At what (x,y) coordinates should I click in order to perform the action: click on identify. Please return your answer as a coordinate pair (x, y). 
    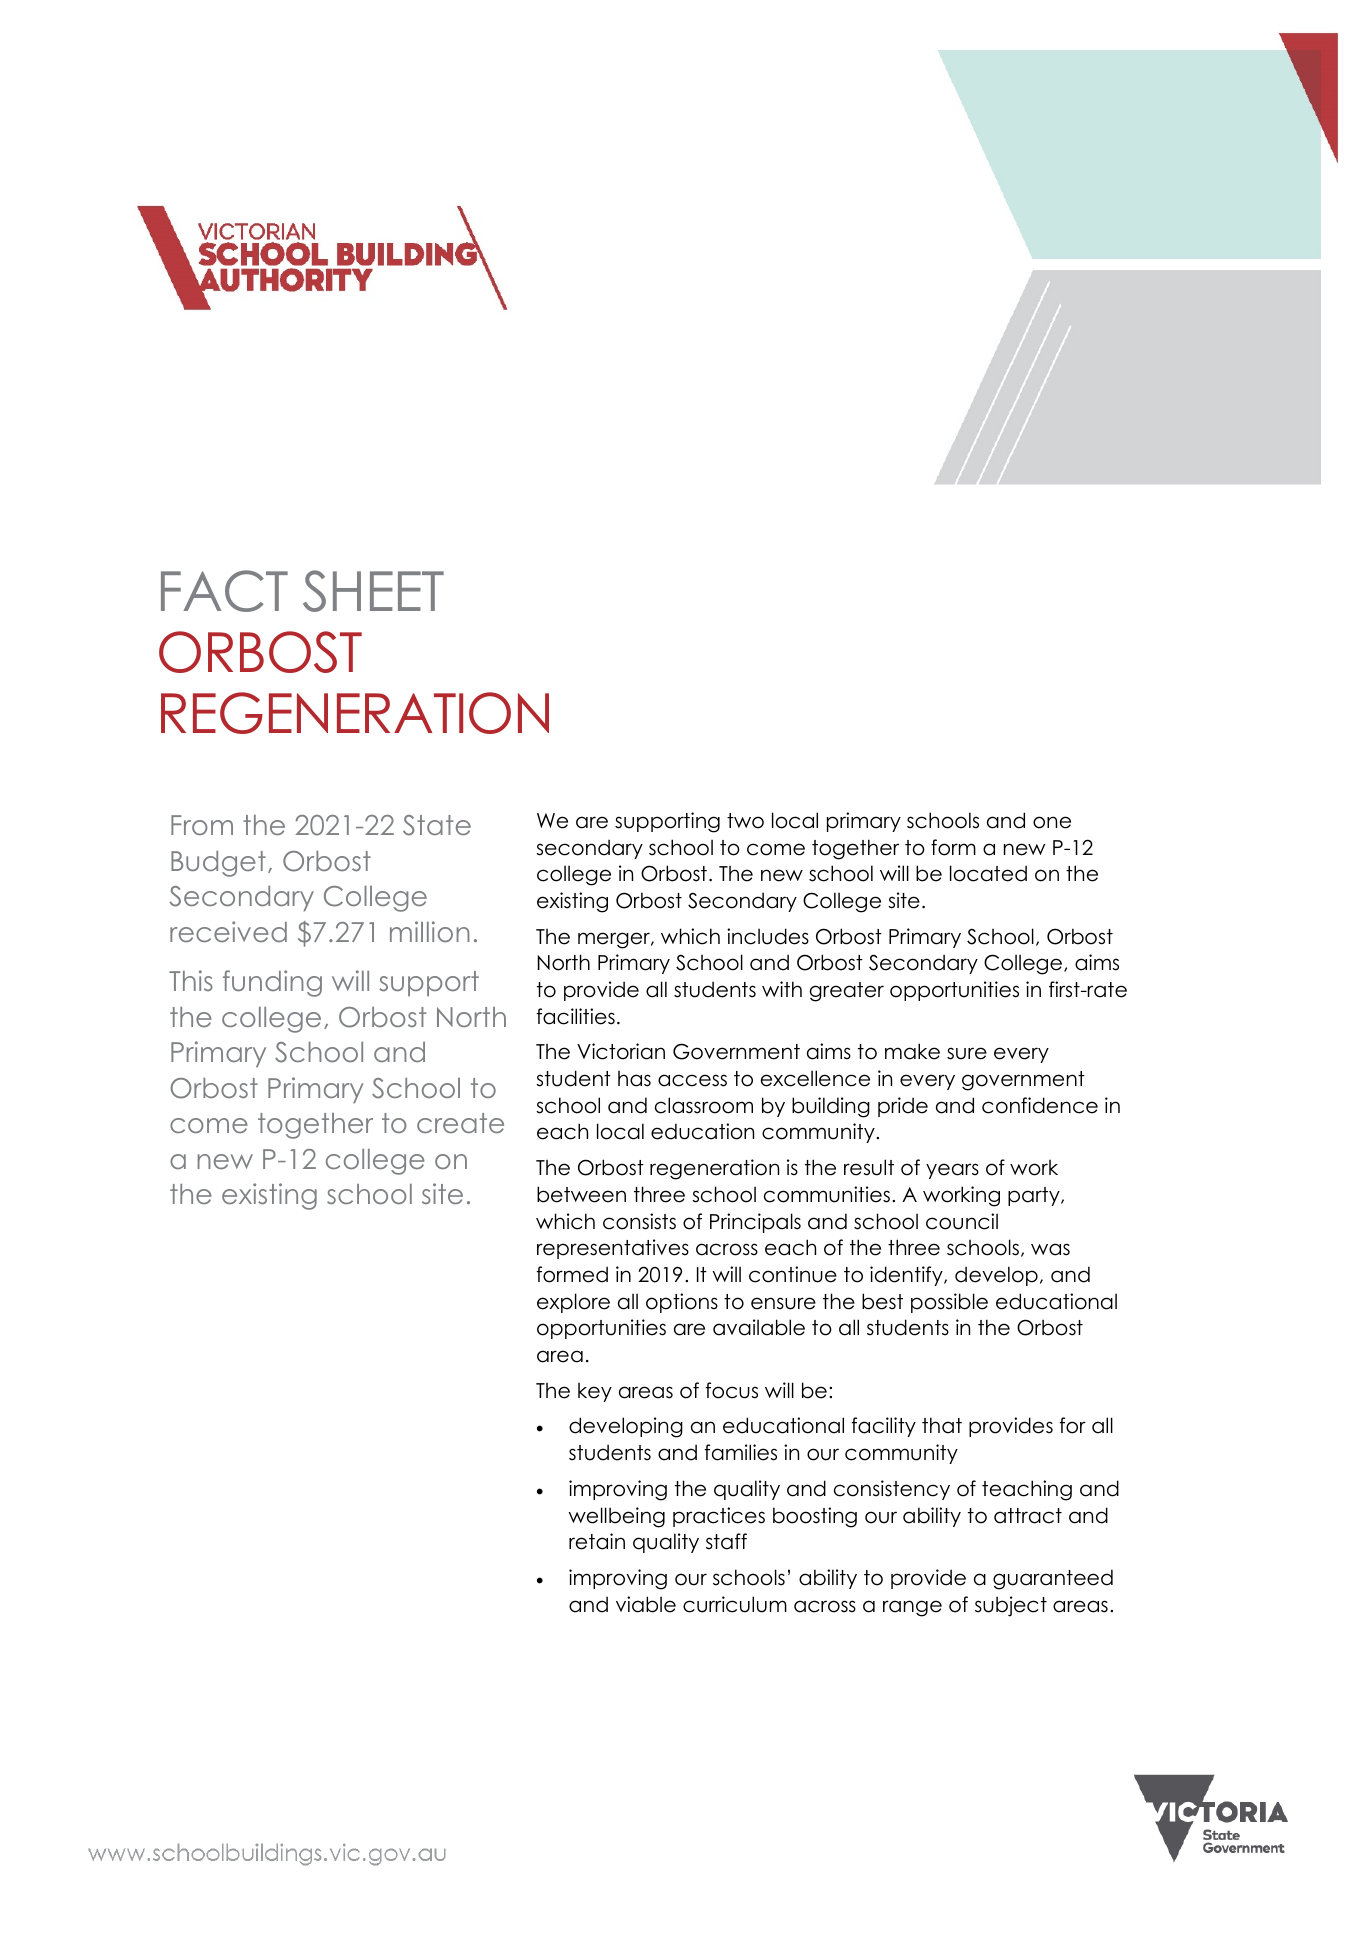
    Looking at the image, I should click on (907, 1276).
